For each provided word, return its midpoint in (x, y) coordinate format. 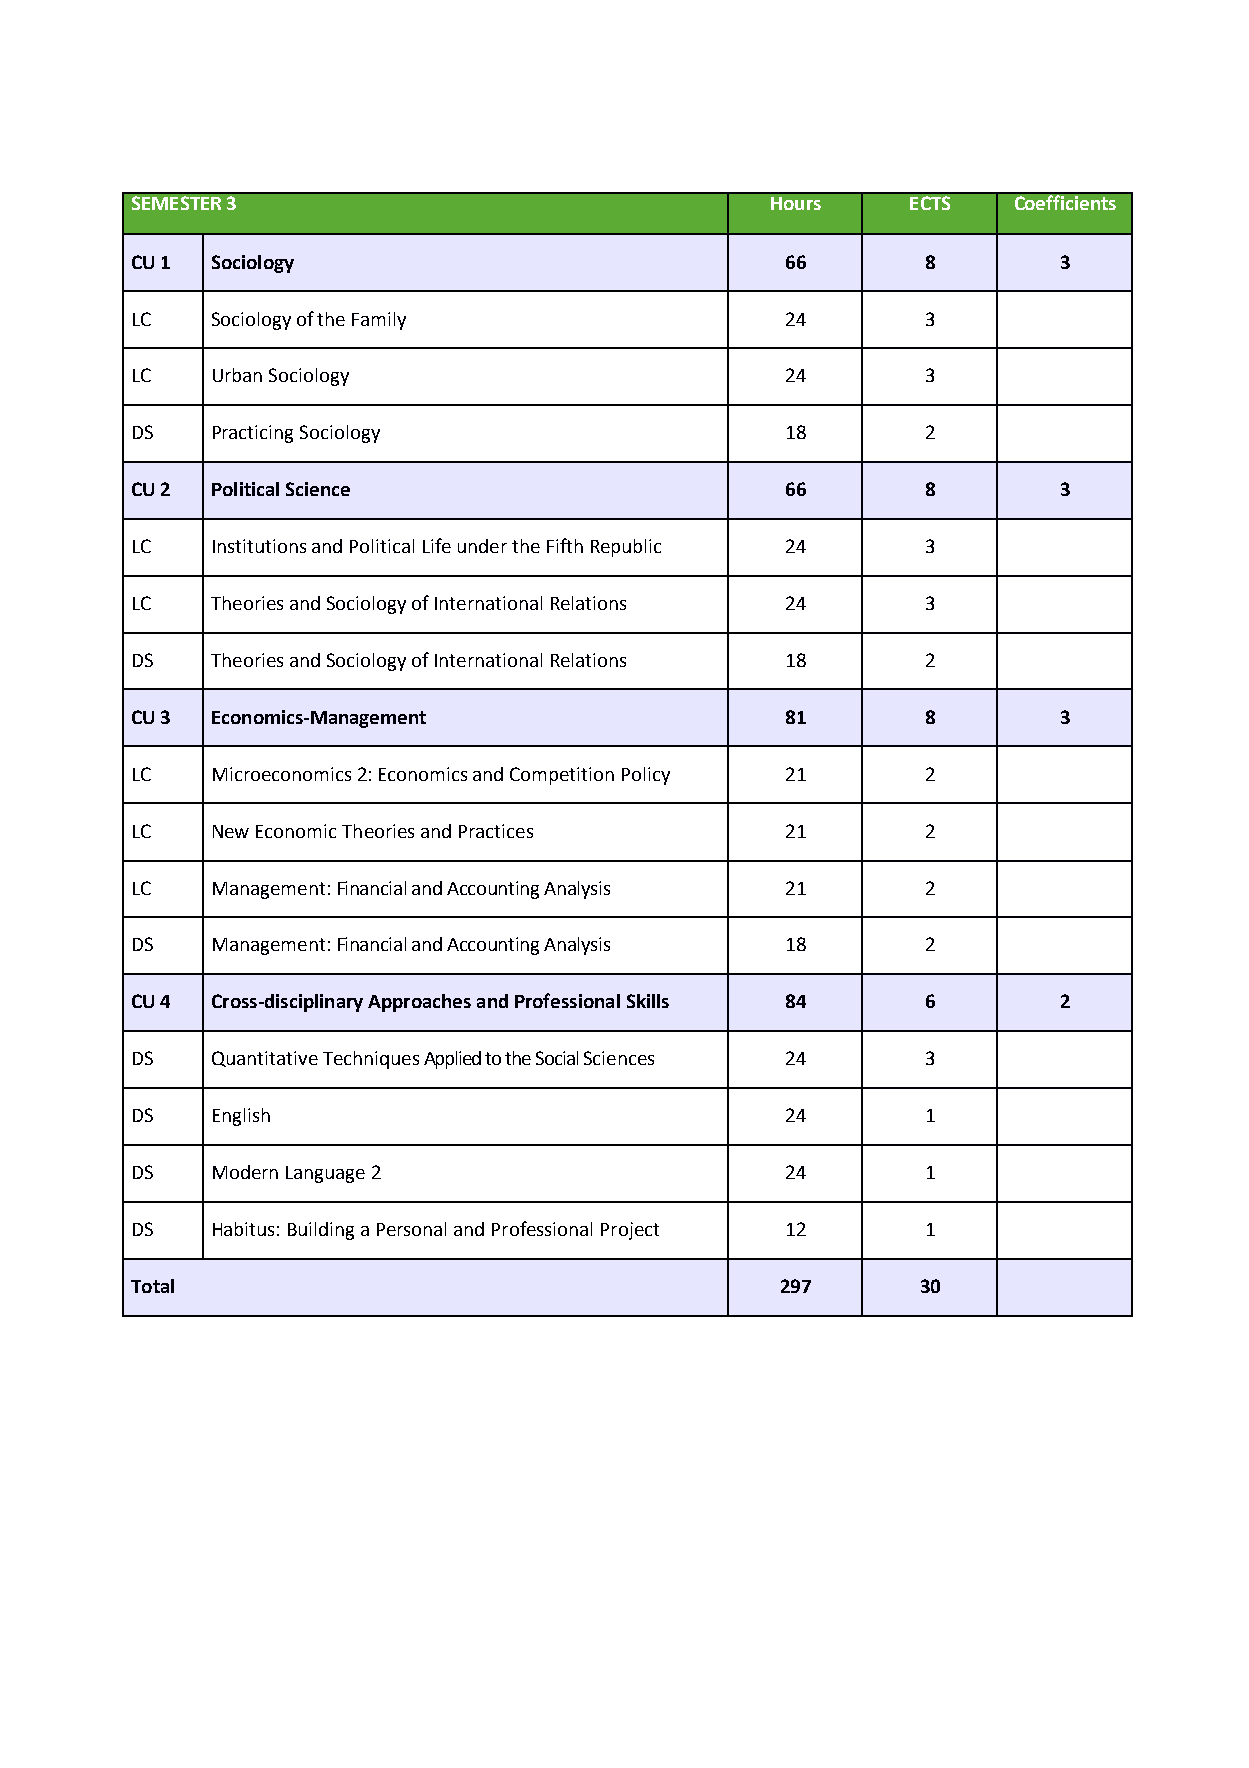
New (231, 831)
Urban (237, 375)
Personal (411, 1229)
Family (379, 321)
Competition (562, 776)
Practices (496, 831)
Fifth (565, 545)
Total (152, 1286)
